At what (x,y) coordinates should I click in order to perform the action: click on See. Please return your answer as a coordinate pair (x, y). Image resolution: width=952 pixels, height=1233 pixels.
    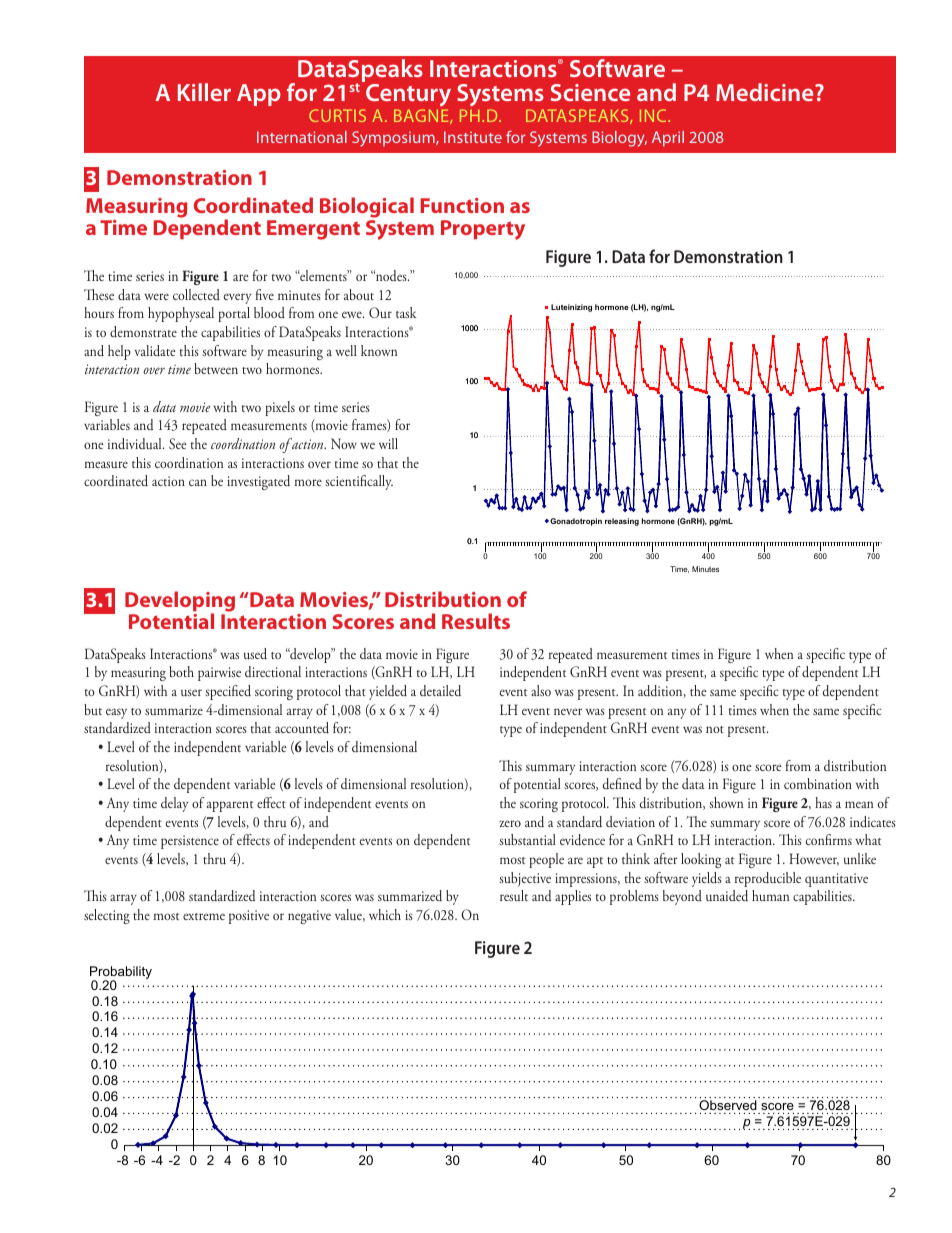
    Looking at the image, I should click on (178, 443).
